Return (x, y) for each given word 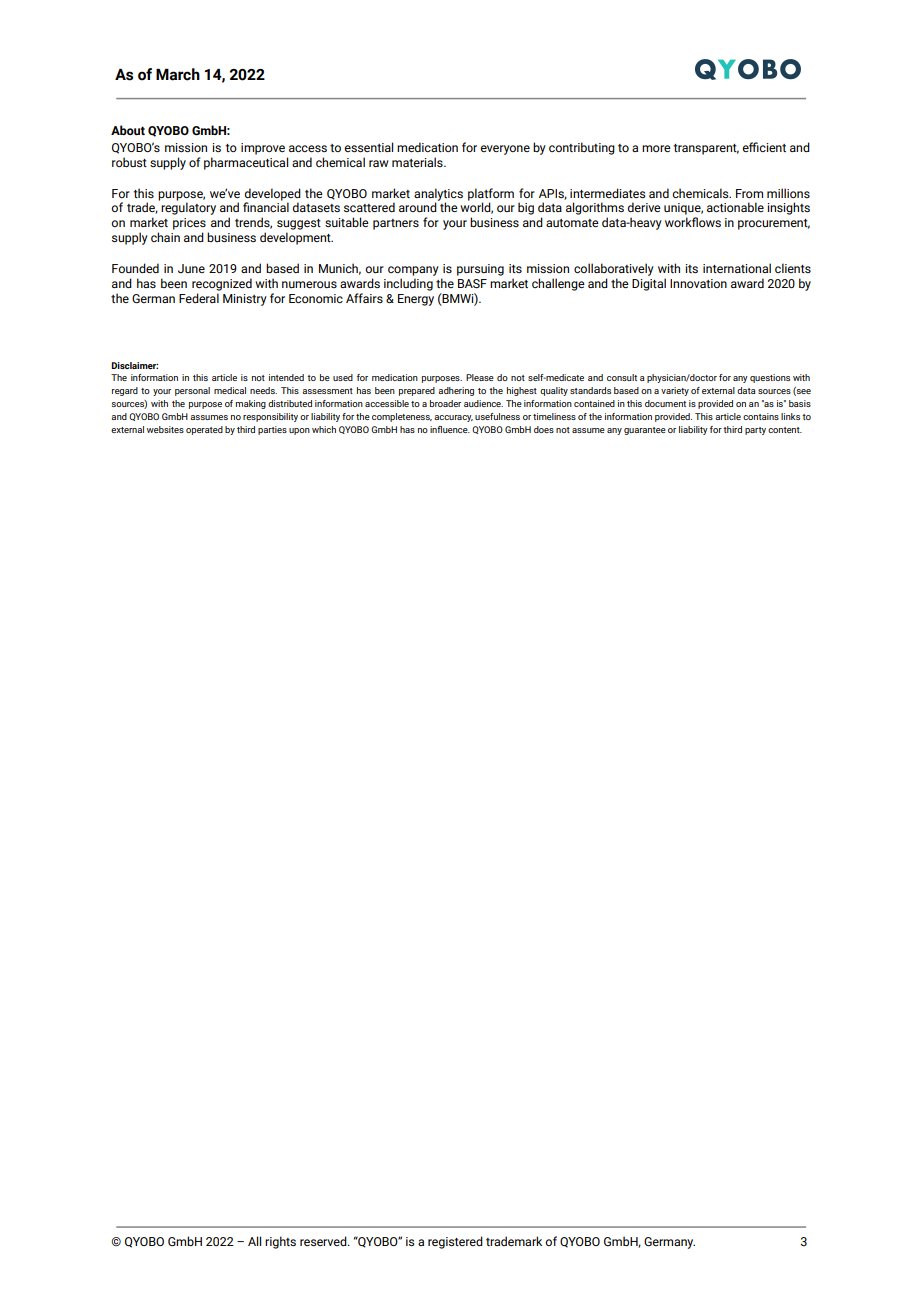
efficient (764, 147)
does (544, 429)
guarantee (645, 431)
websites (165, 429)
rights (280, 1242)
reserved (324, 1241)
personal (192, 391)
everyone (505, 150)
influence (450, 429)
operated (204, 430)
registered (455, 1242)
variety (675, 391)
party (755, 431)
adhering (456, 391)
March (178, 74)
